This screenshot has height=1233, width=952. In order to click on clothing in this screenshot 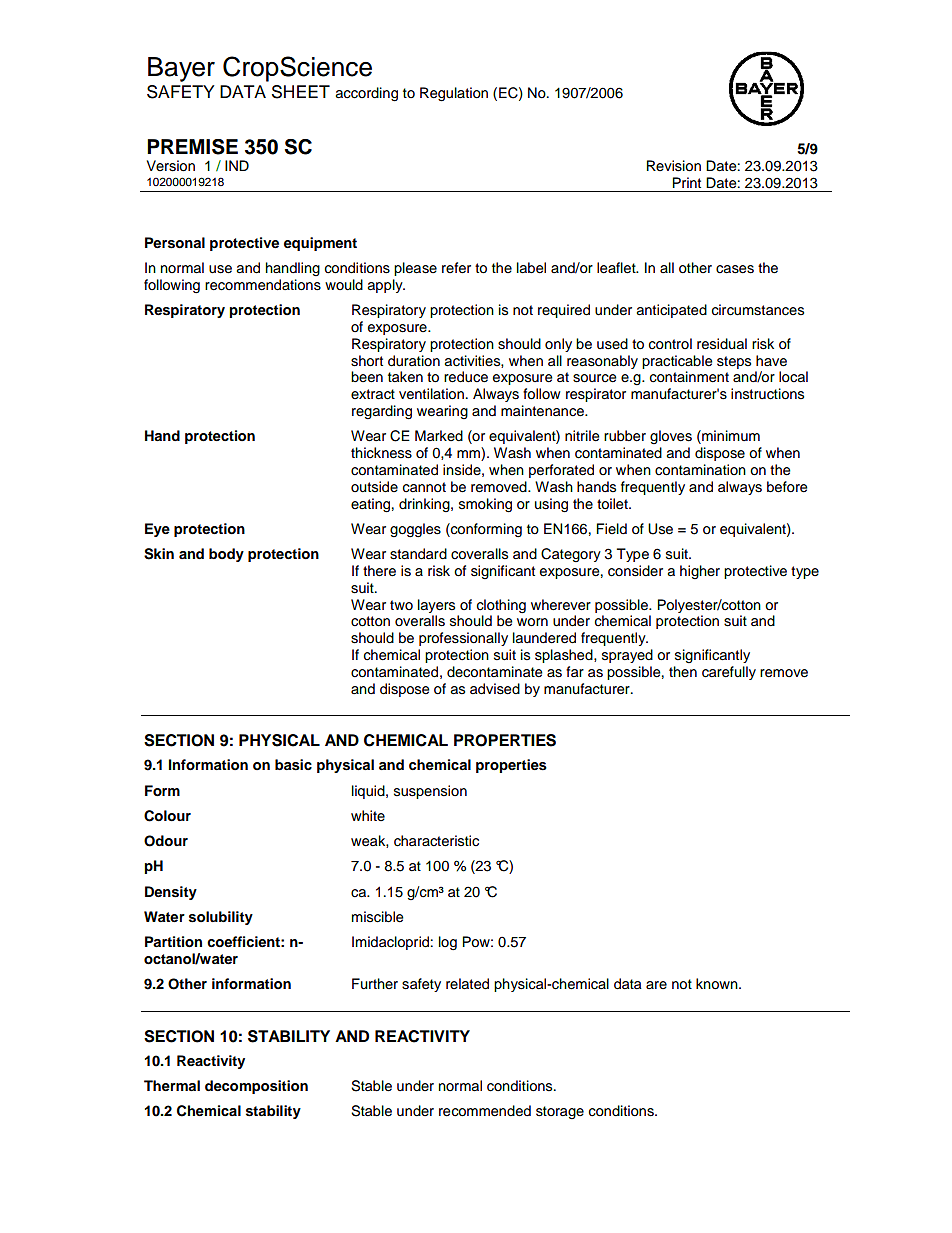, I will do `click(501, 606)`.
